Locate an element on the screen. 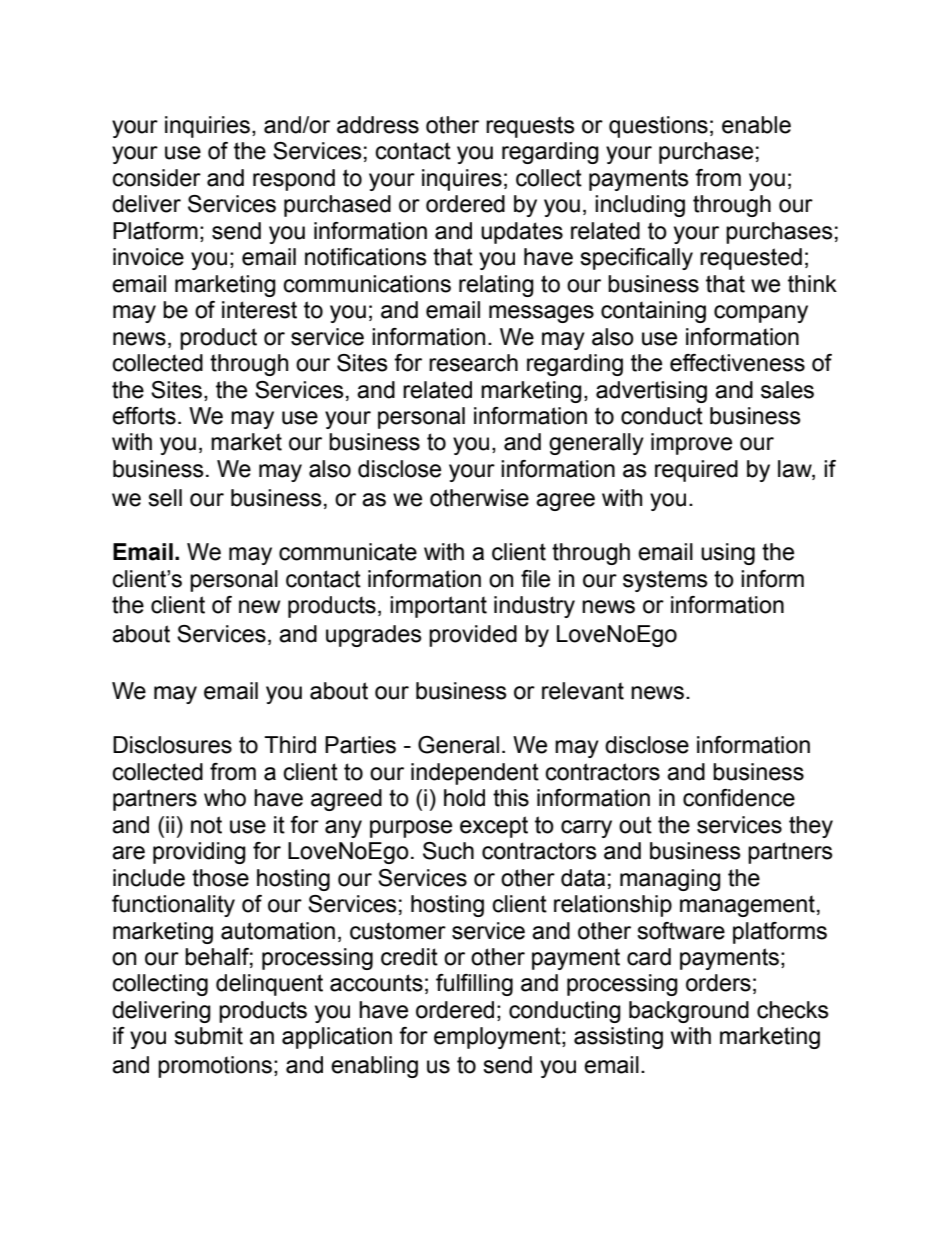  submit is located at coordinates (208, 1036).
